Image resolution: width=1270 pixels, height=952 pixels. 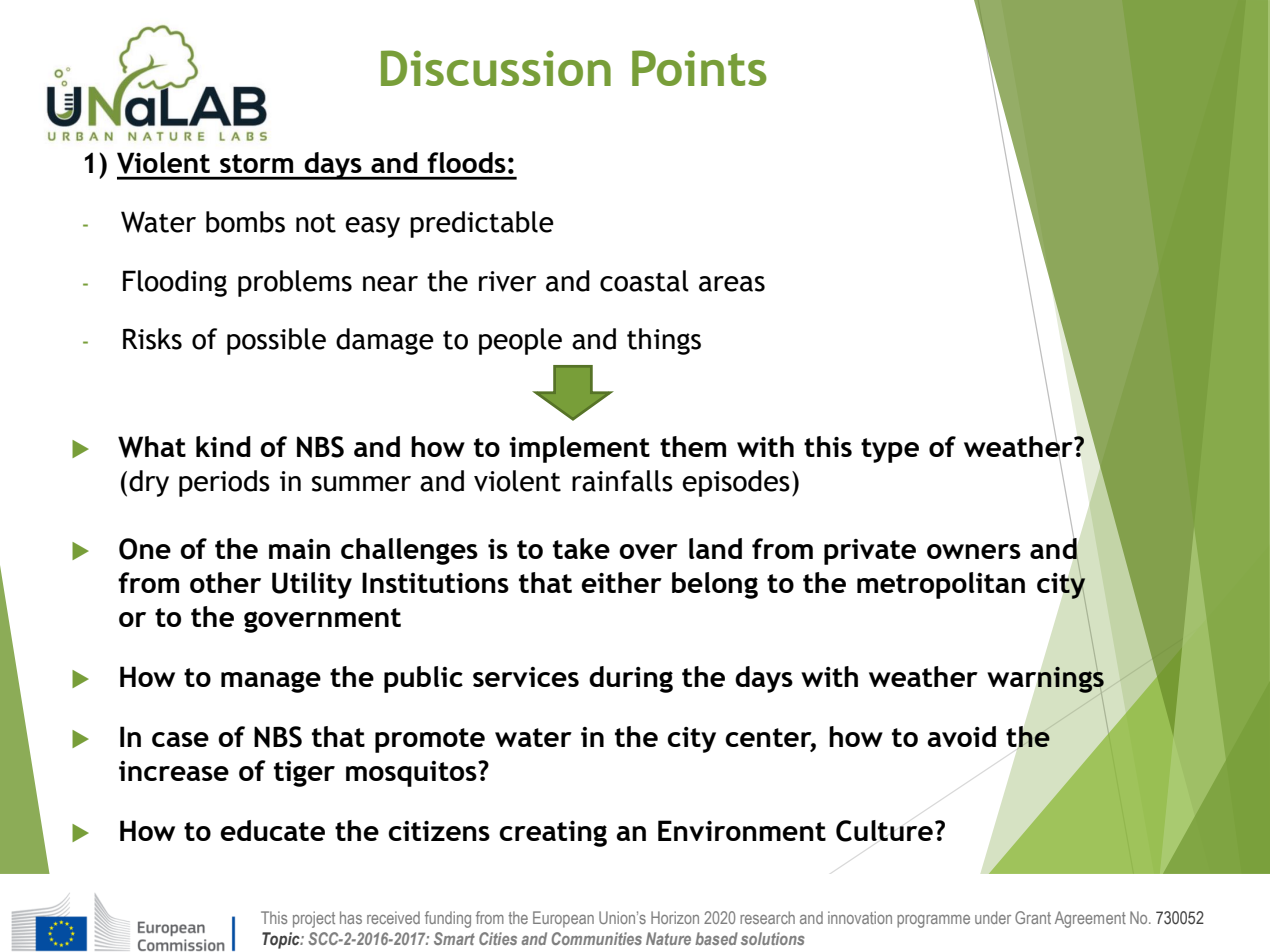 What do you see at coordinates (699, 68) in the page?
I see `Points` at bounding box center [699, 68].
